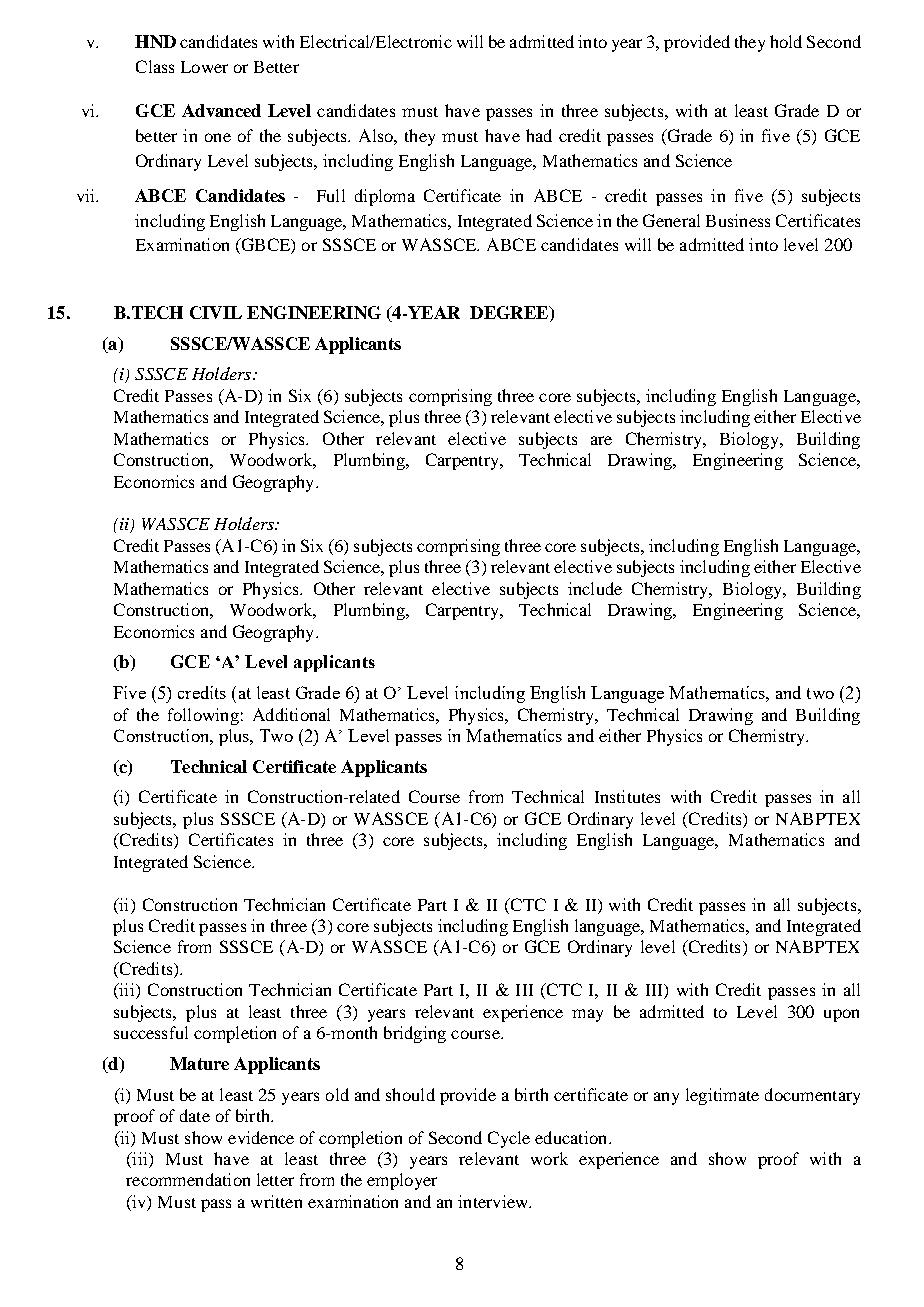 Image resolution: width=924 pixels, height=1307 pixels. Describe the element at coordinates (595, 588) in the document. I see `include` at that location.
